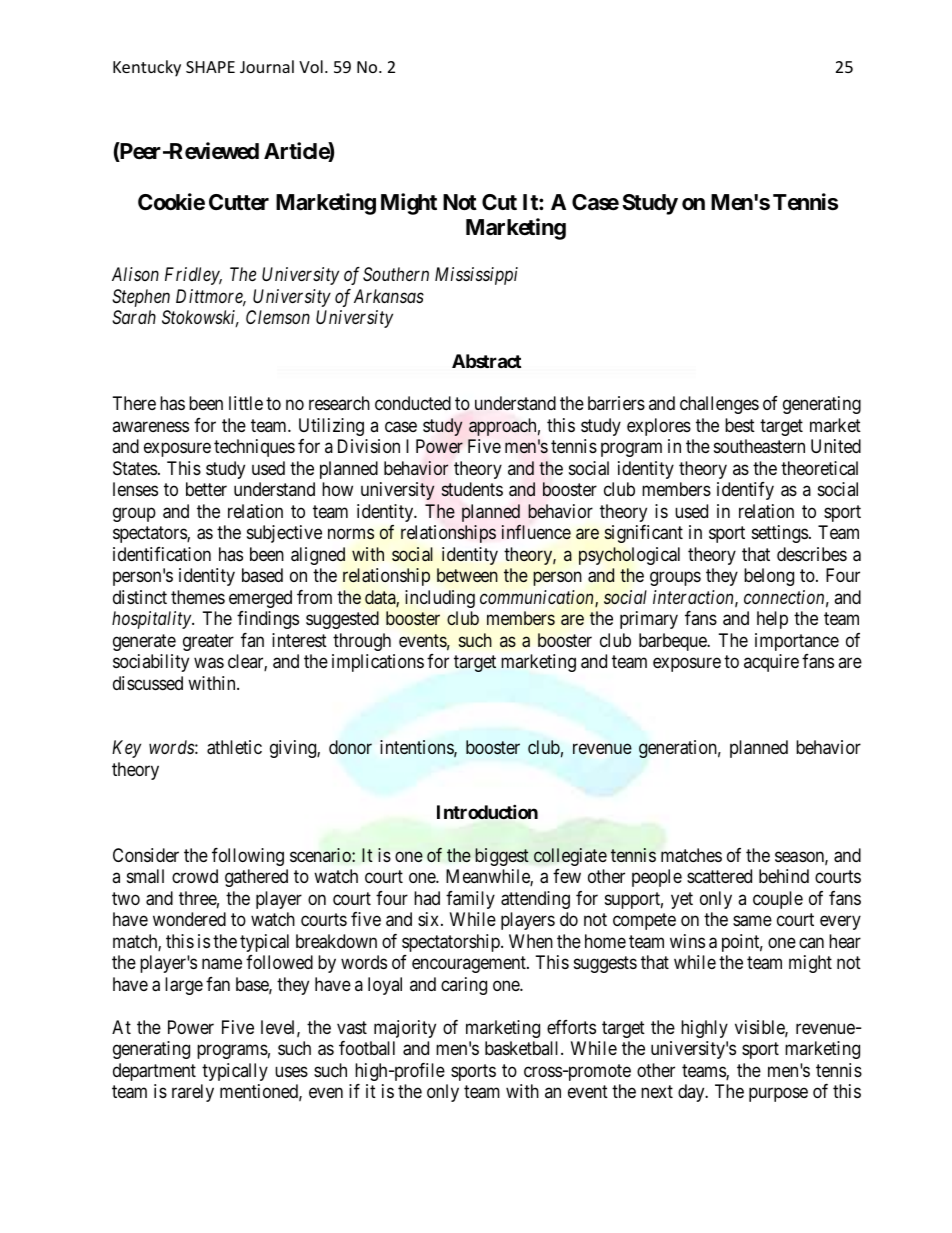 This document has width=952, height=1233. I want to click on Vol, so click(311, 66).
